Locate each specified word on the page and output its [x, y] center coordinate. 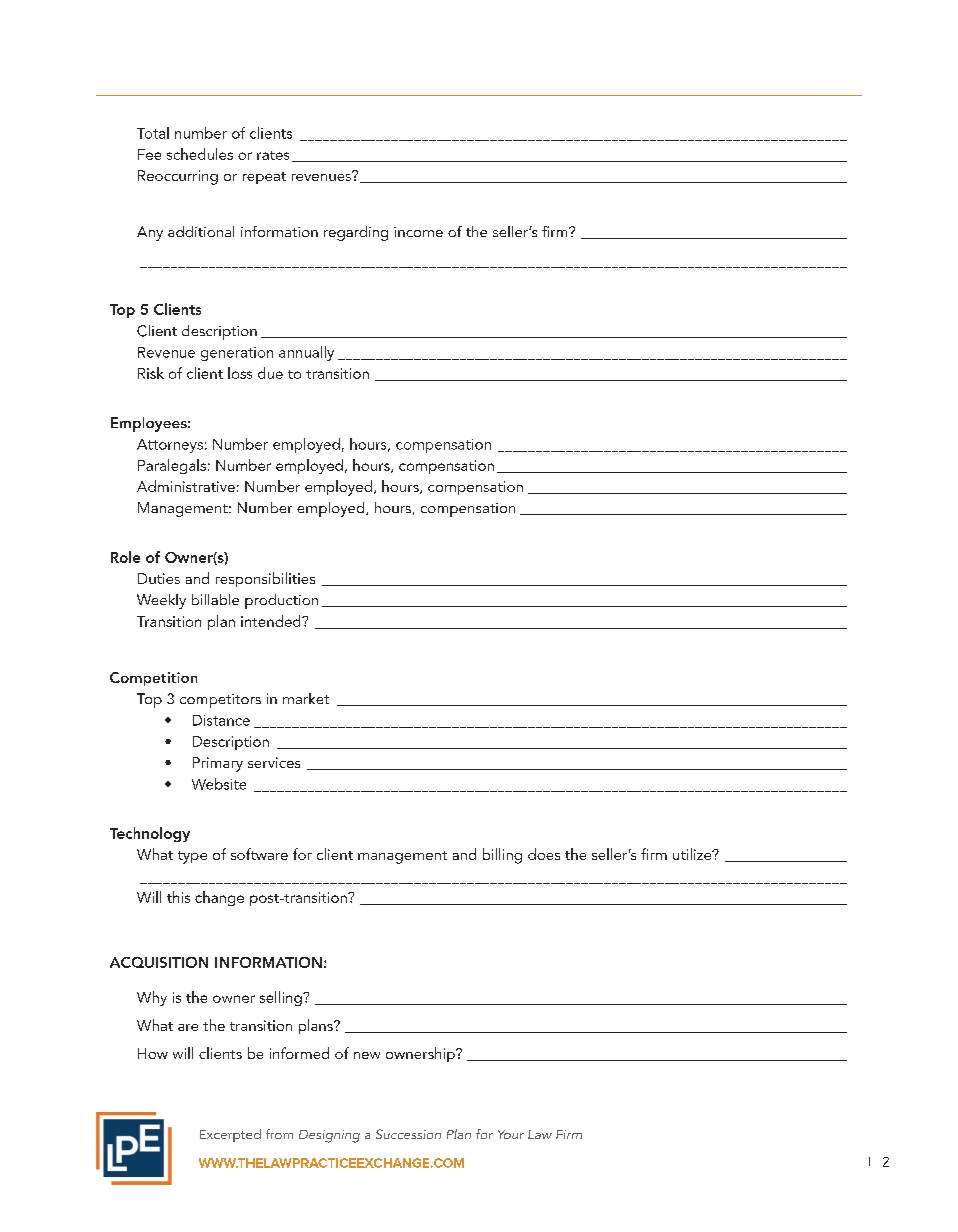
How [153, 1053]
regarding [356, 233]
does [544, 854]
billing [502, 856]
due [270, 373]
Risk [151, 373]
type [192, 857]
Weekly [161, 601]
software [259, 854]
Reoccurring [178, 177]
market [306, 698]
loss [240, 373]
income [418, 232]
